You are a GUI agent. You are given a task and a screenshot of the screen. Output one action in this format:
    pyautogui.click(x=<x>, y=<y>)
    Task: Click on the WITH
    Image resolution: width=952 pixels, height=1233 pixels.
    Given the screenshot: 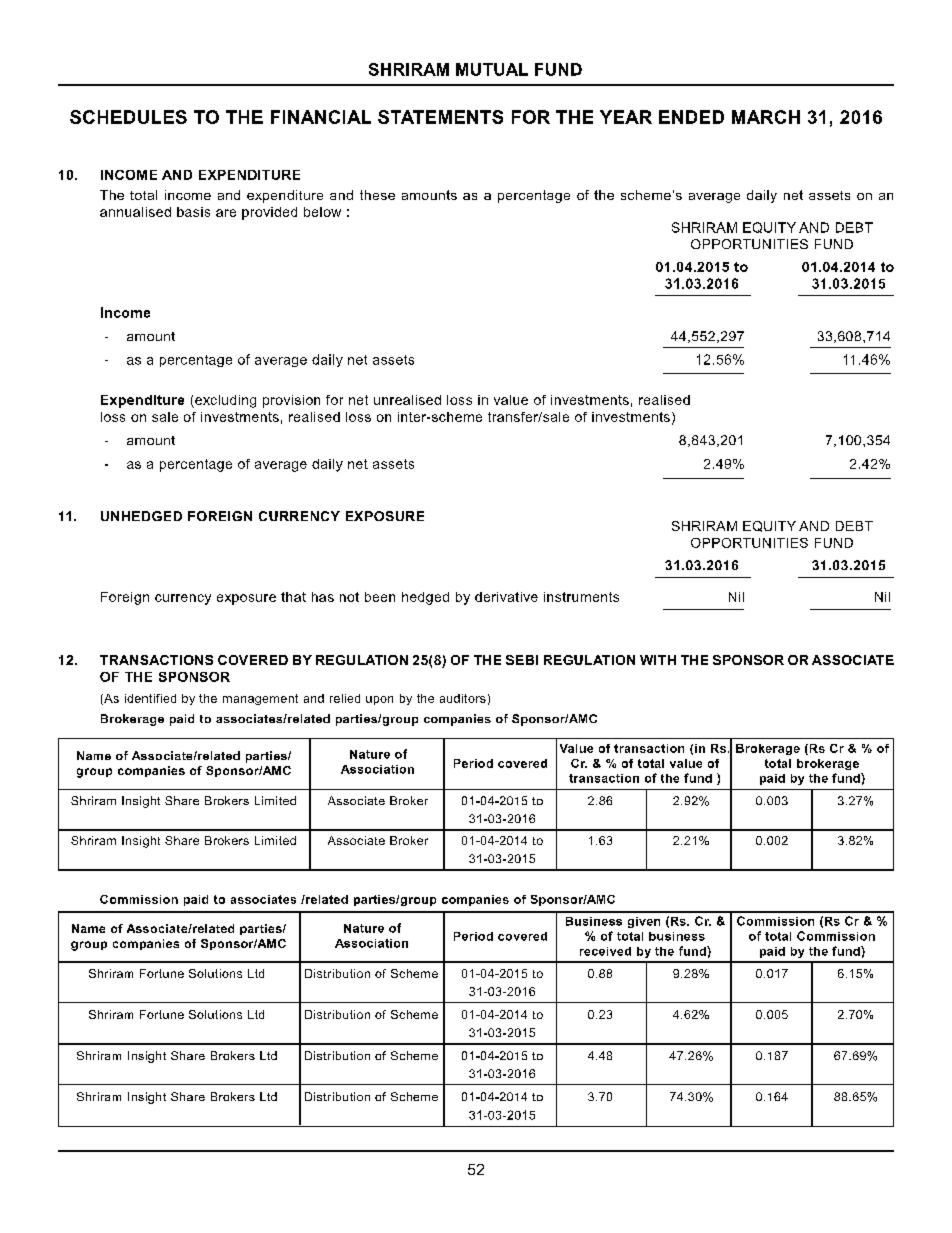 What is the action you would take?
    pyautogui.click(x=658, y=660)
